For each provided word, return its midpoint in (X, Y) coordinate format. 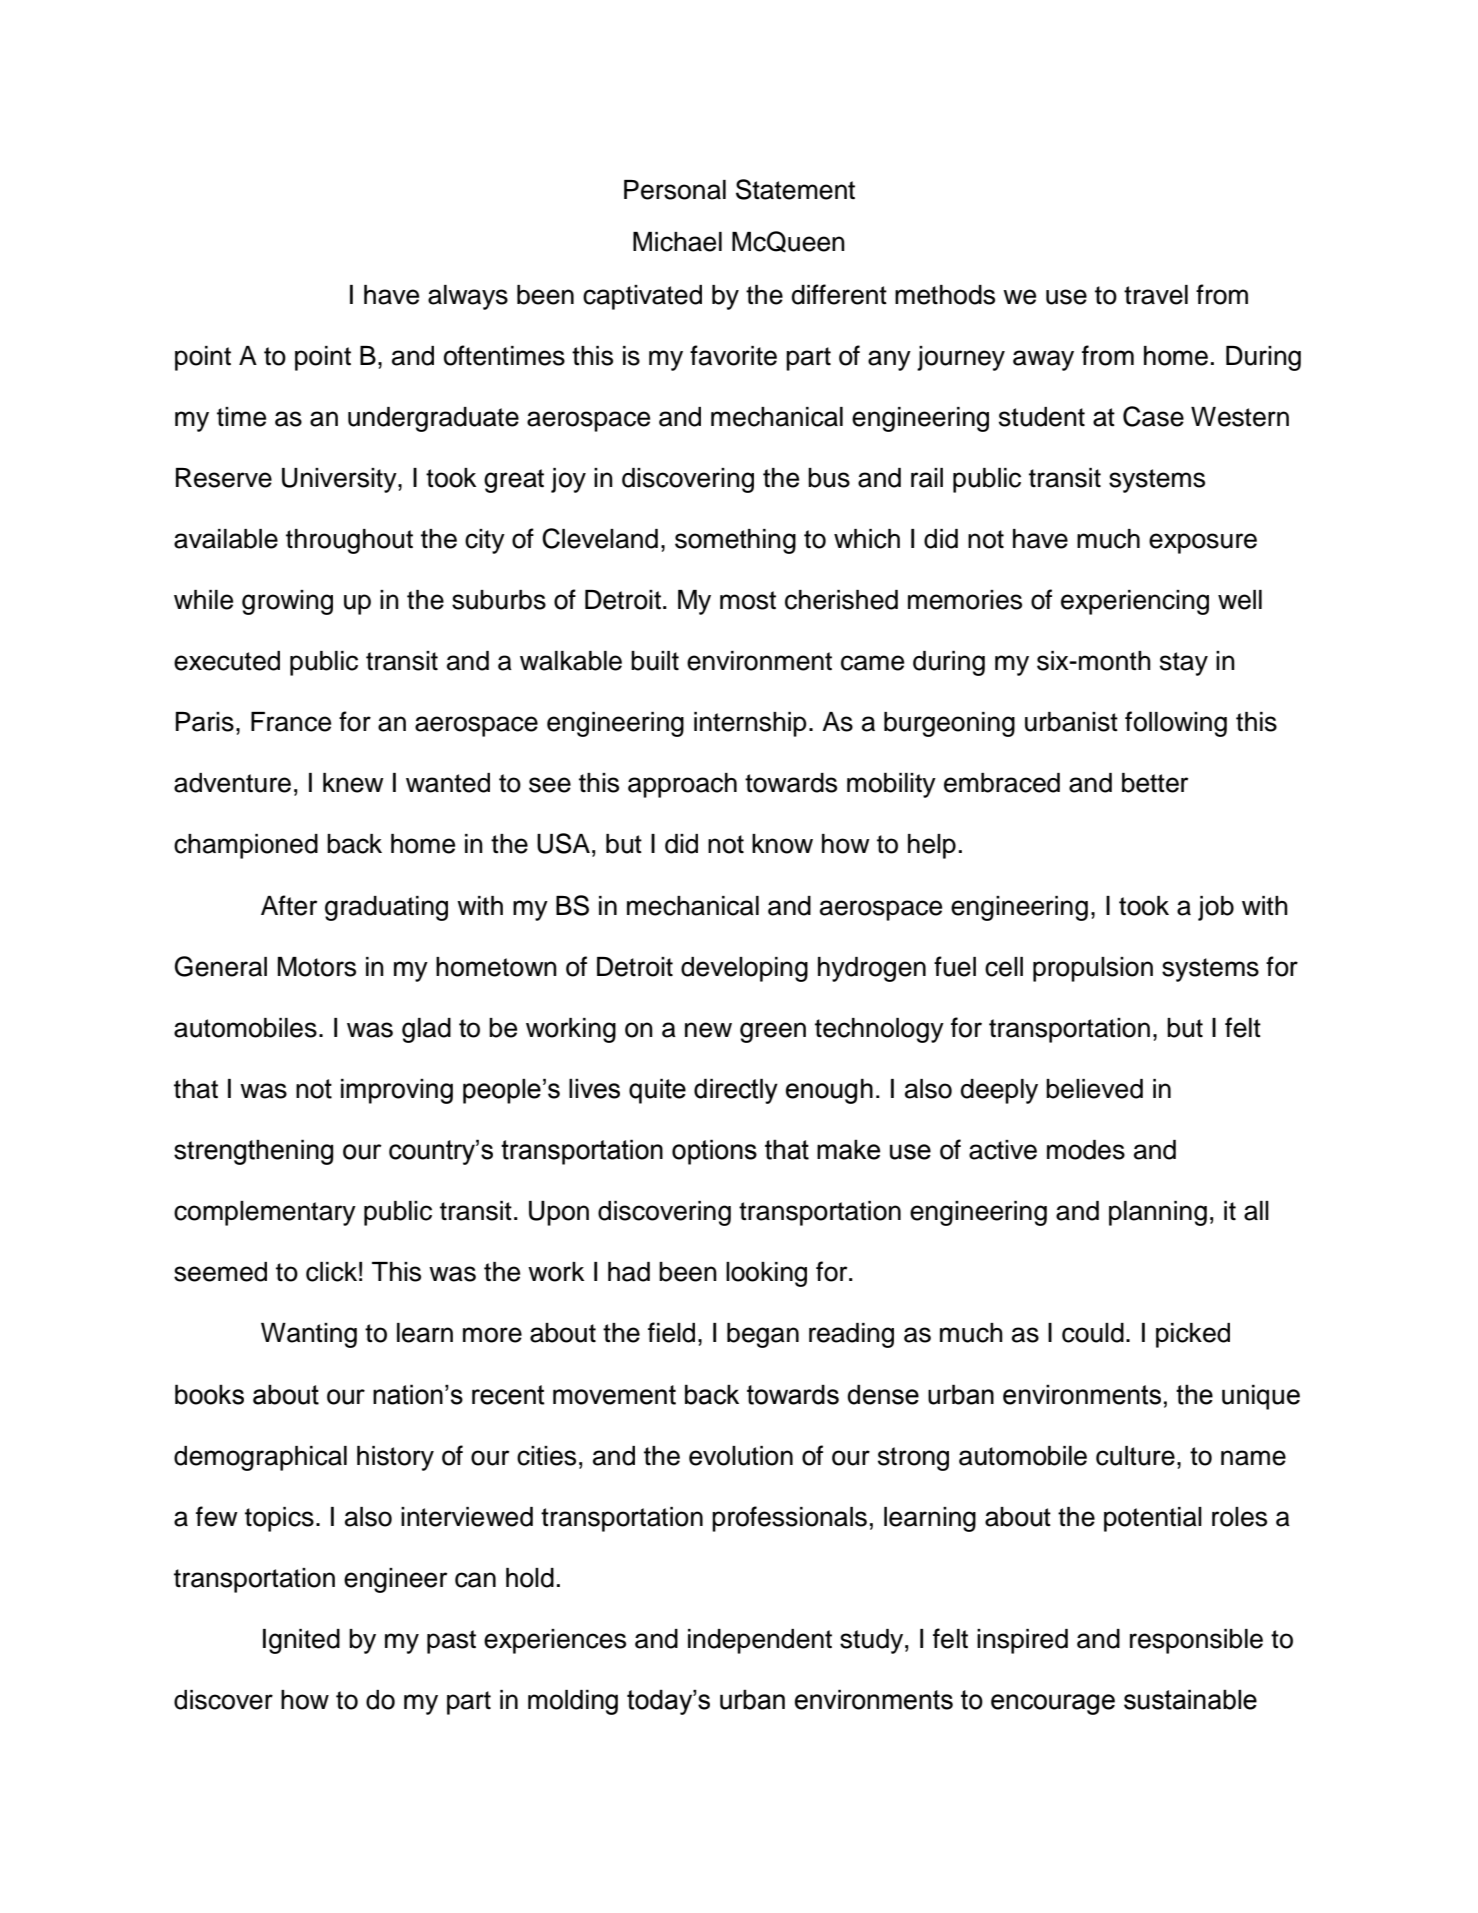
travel (1156, 295)
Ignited (301, 1641)
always (468, 297)
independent (760, 1641)
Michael (677, 242)
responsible (1196, 1641)
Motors (317, 967)
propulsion (1093, 969)
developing (744, 969)
